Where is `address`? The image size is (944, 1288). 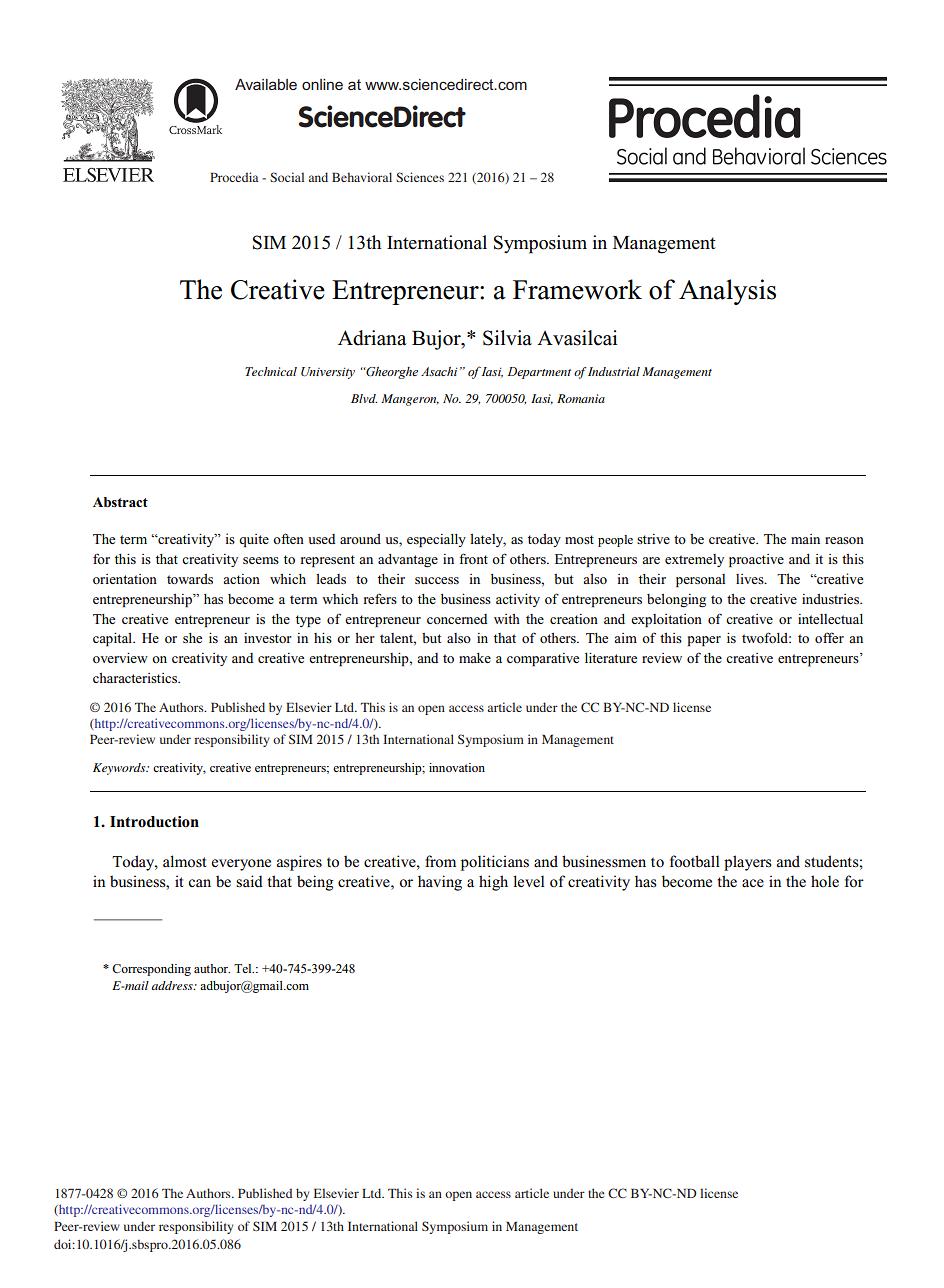 address is located at coordinates (173, 985).
